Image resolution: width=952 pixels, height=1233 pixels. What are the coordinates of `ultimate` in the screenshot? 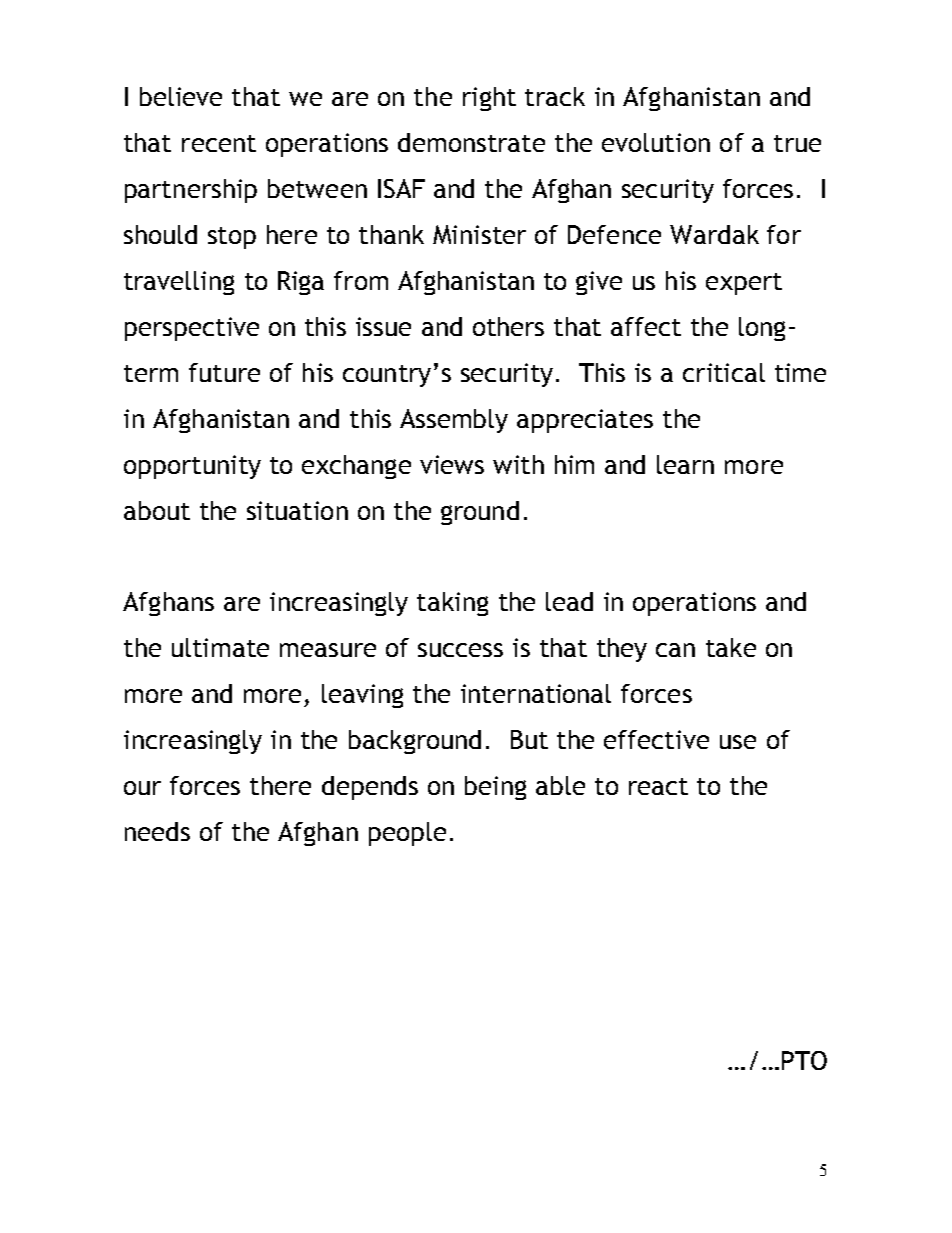 It's located at (220, 647).
